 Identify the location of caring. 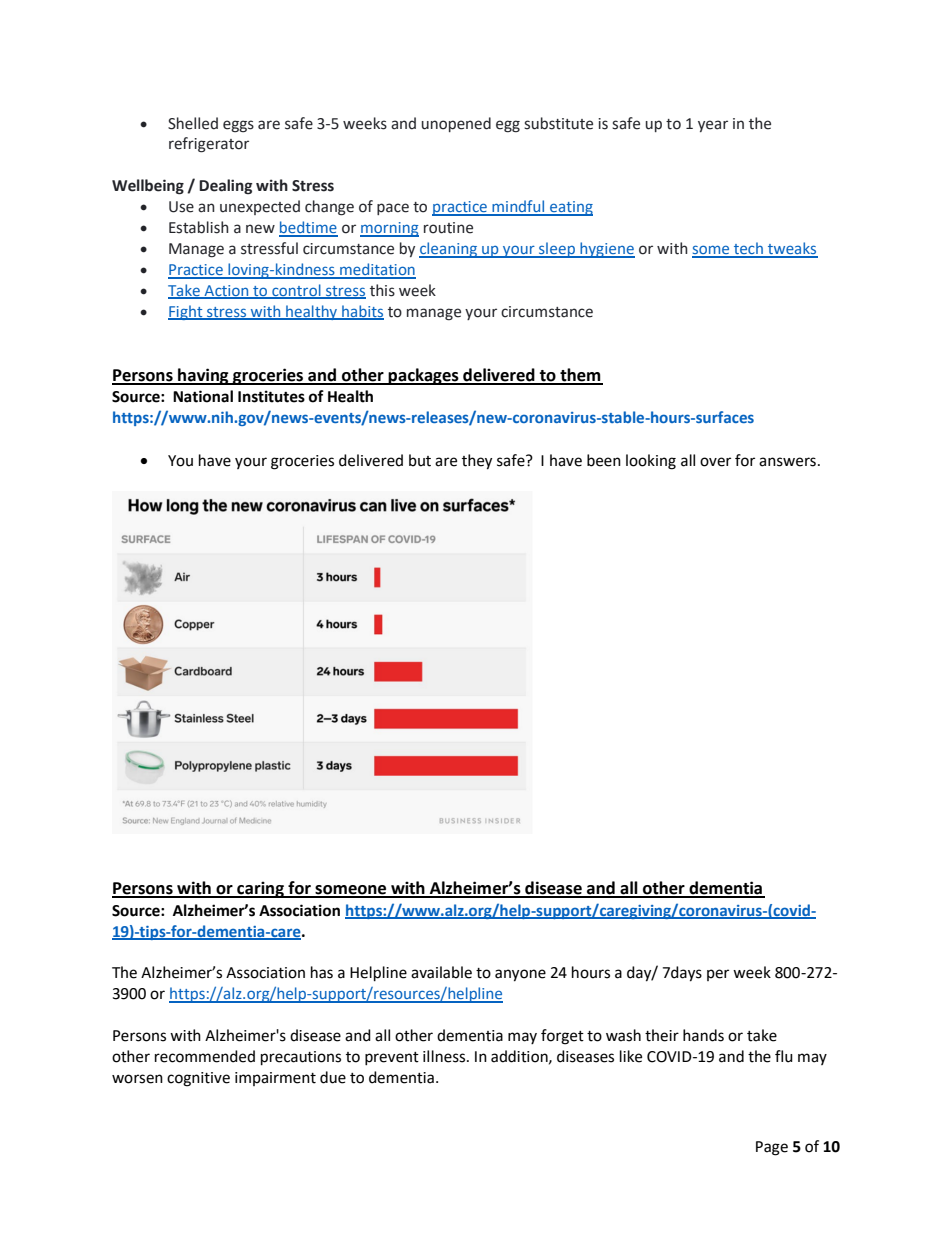
(260, 889).
